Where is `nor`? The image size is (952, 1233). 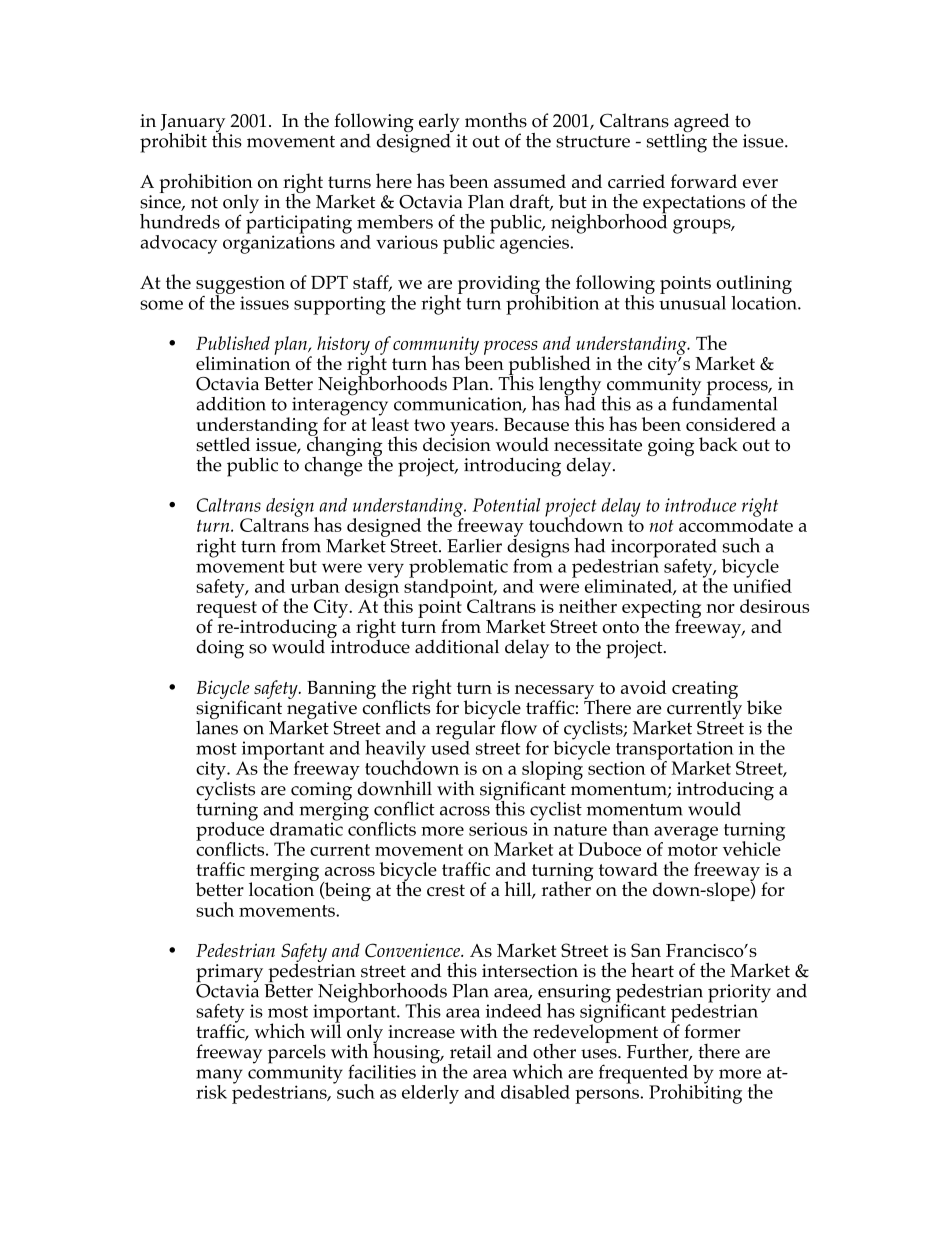
nor is located at coordinates (720, 608).
